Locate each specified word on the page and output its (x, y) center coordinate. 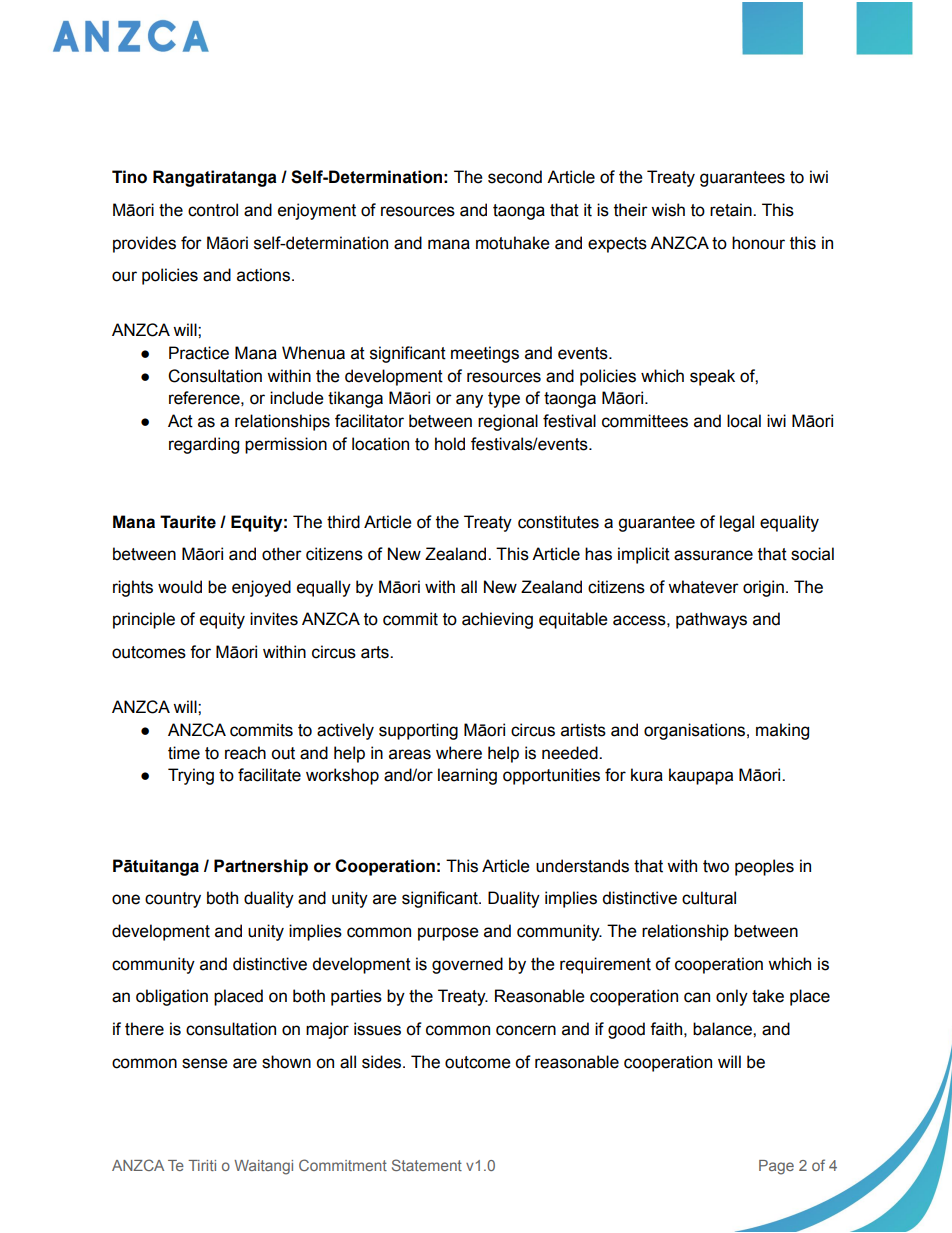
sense (205, 1063)
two (716, 866)
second (515, 177)
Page (776, 1167)
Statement (427, 1165)
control (213, 210)
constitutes (558, 522)
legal (737, 523)
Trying (191, 776)
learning (467, 776)
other (282, 554)
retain (732, 210)
